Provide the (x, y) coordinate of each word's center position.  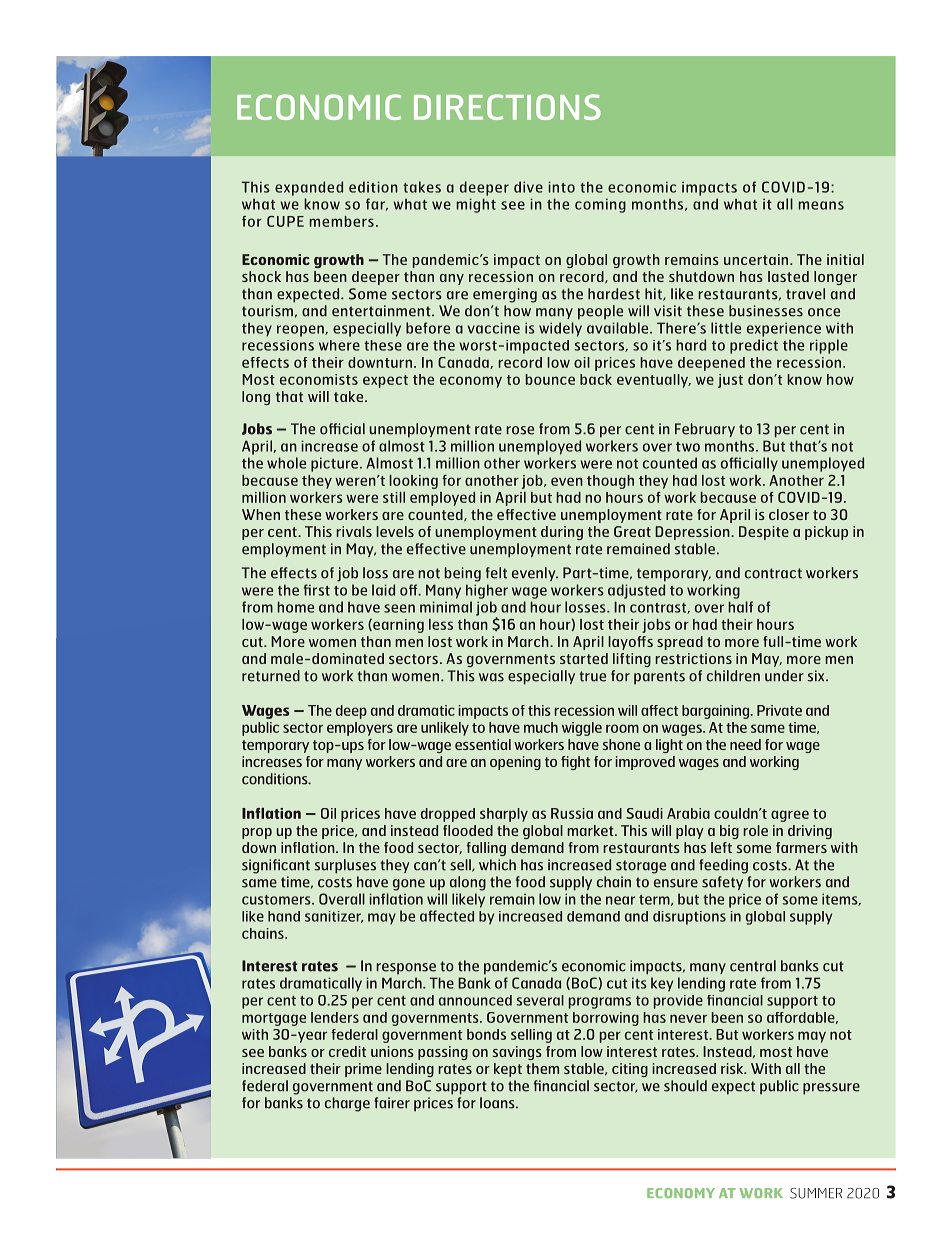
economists (319, 379)
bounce (550, 379)
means (821, 205)
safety (722, 883)
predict (754, 346)
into (561, 187)
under (784, 676)
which (497, 865)
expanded (309, 188)
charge (347, 1104)
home (295, 607)
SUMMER (816, 1193)
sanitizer (334, 917)
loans (498, 1103)
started (584, 658)
